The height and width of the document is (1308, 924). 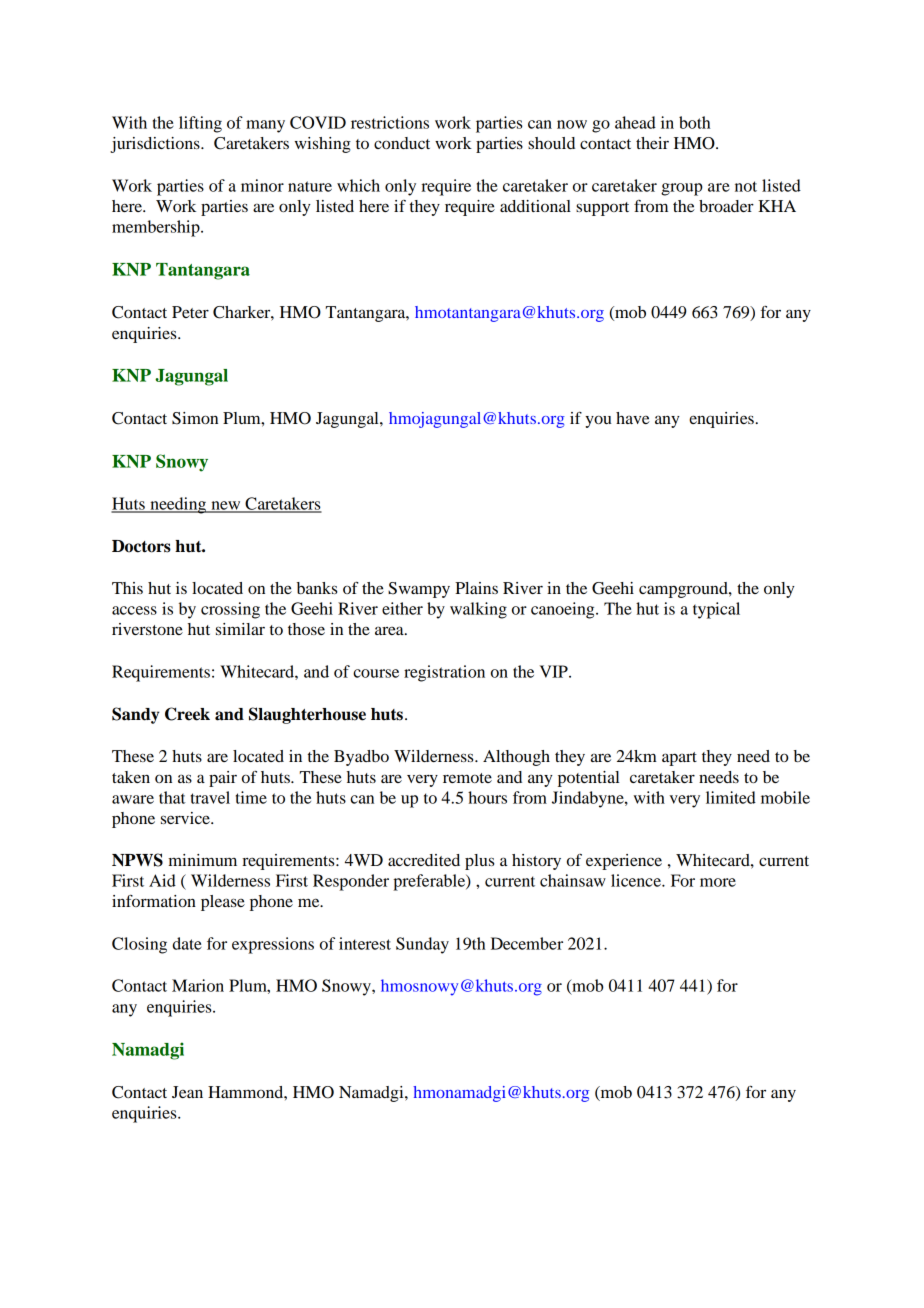 What do you see at coordinates (230, 610) in the document?
I see `crossing` at bounding box center [230, 610].
